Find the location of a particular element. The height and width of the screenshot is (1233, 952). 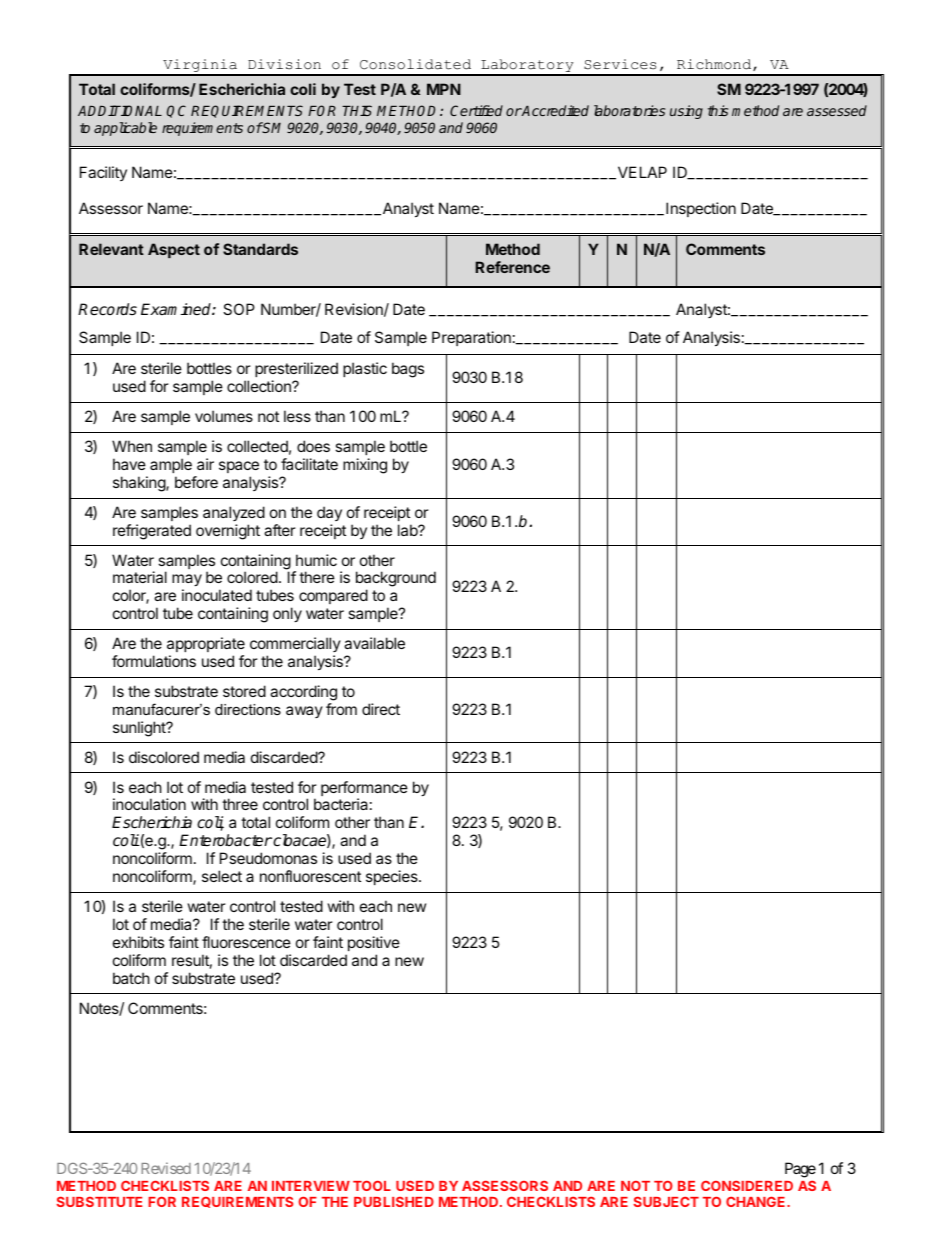

volumes is located at coordinates (224, 416).
